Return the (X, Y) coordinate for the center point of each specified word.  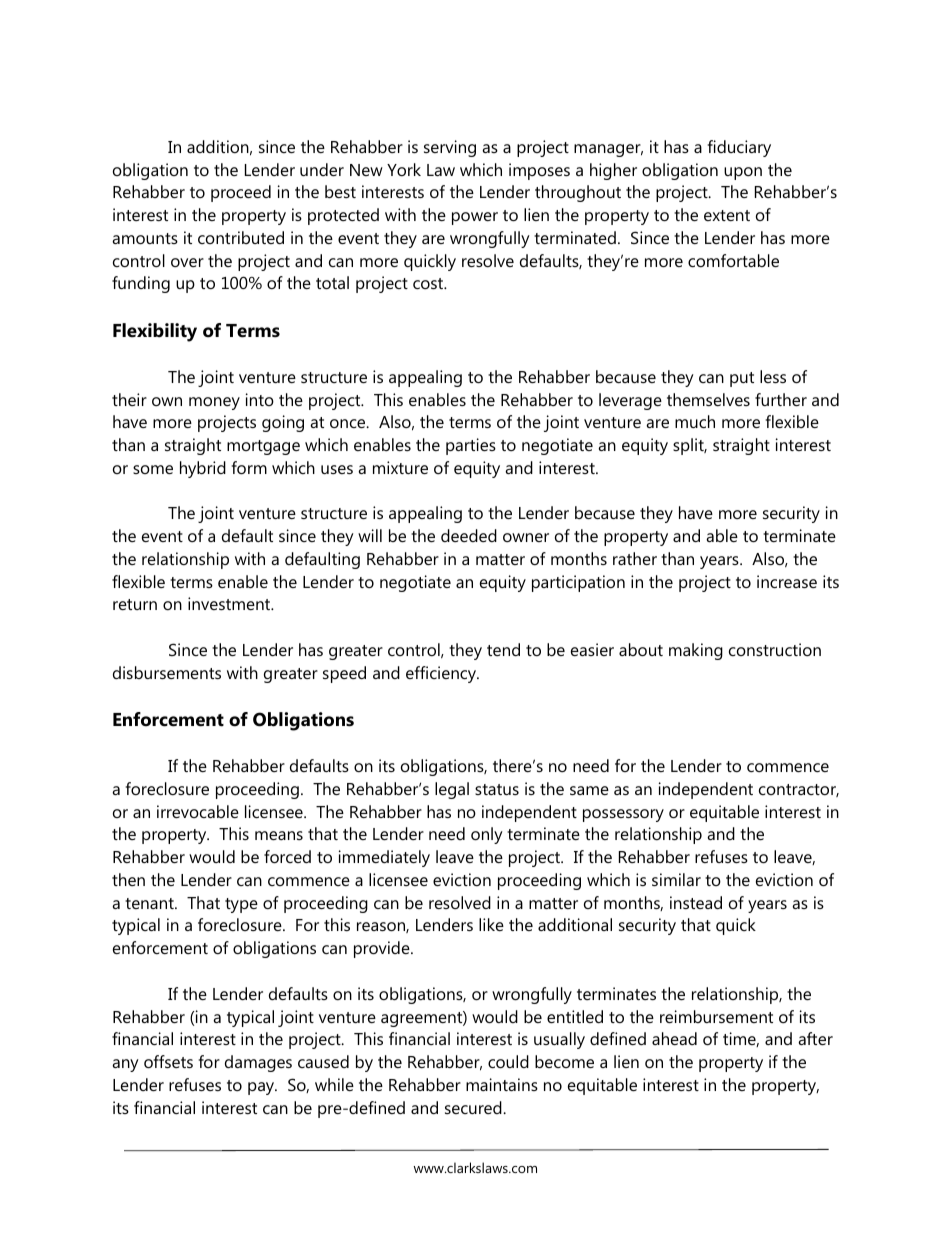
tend (503, 649)
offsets (168, 1061)
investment (230, 603)
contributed (241, 237)
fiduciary (739, 148)
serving (450, 148)
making (696, 651)
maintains (502, 1084)
